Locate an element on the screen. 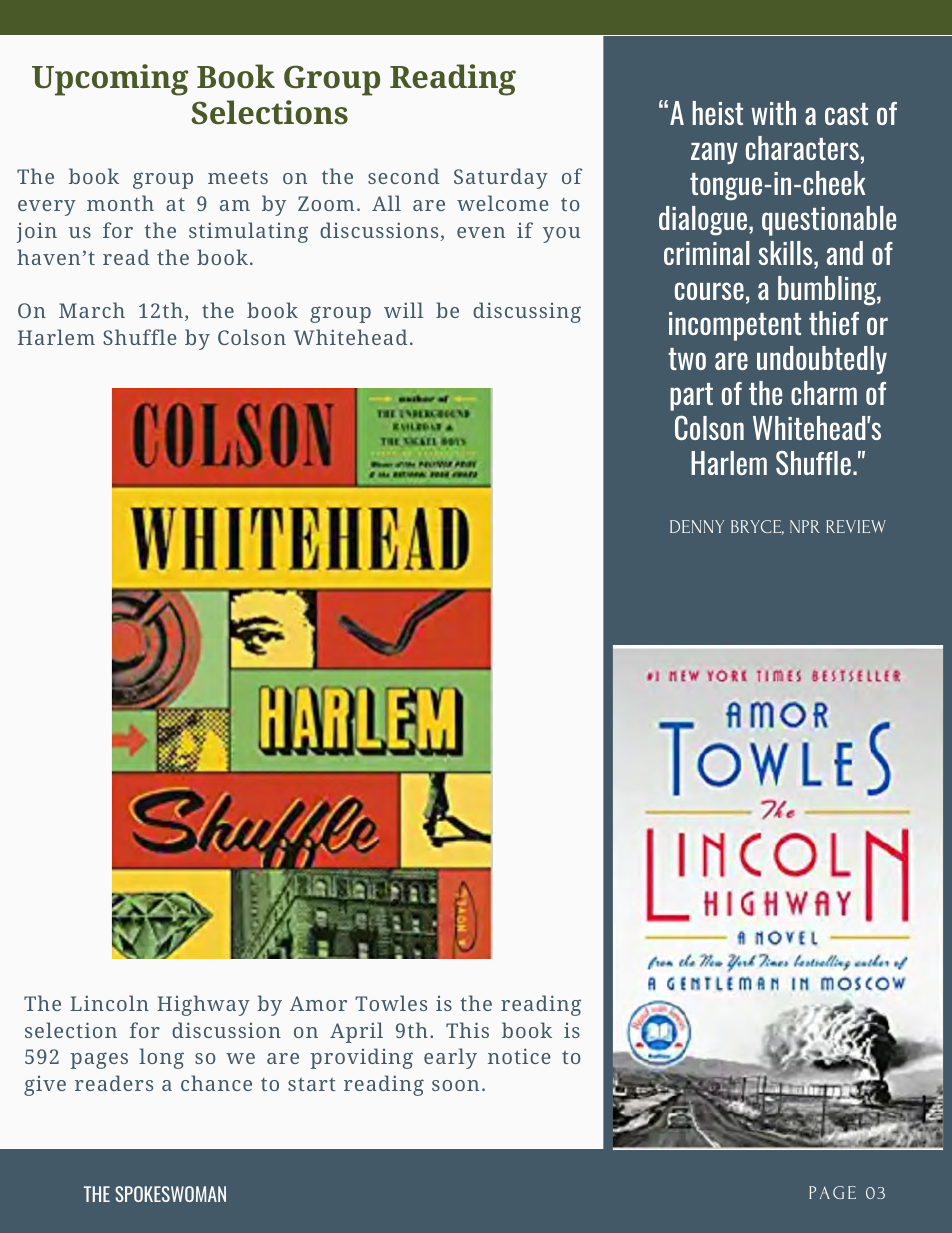 This screenshot has height=1233, width=952. with is located at coordinates (773, 113).
